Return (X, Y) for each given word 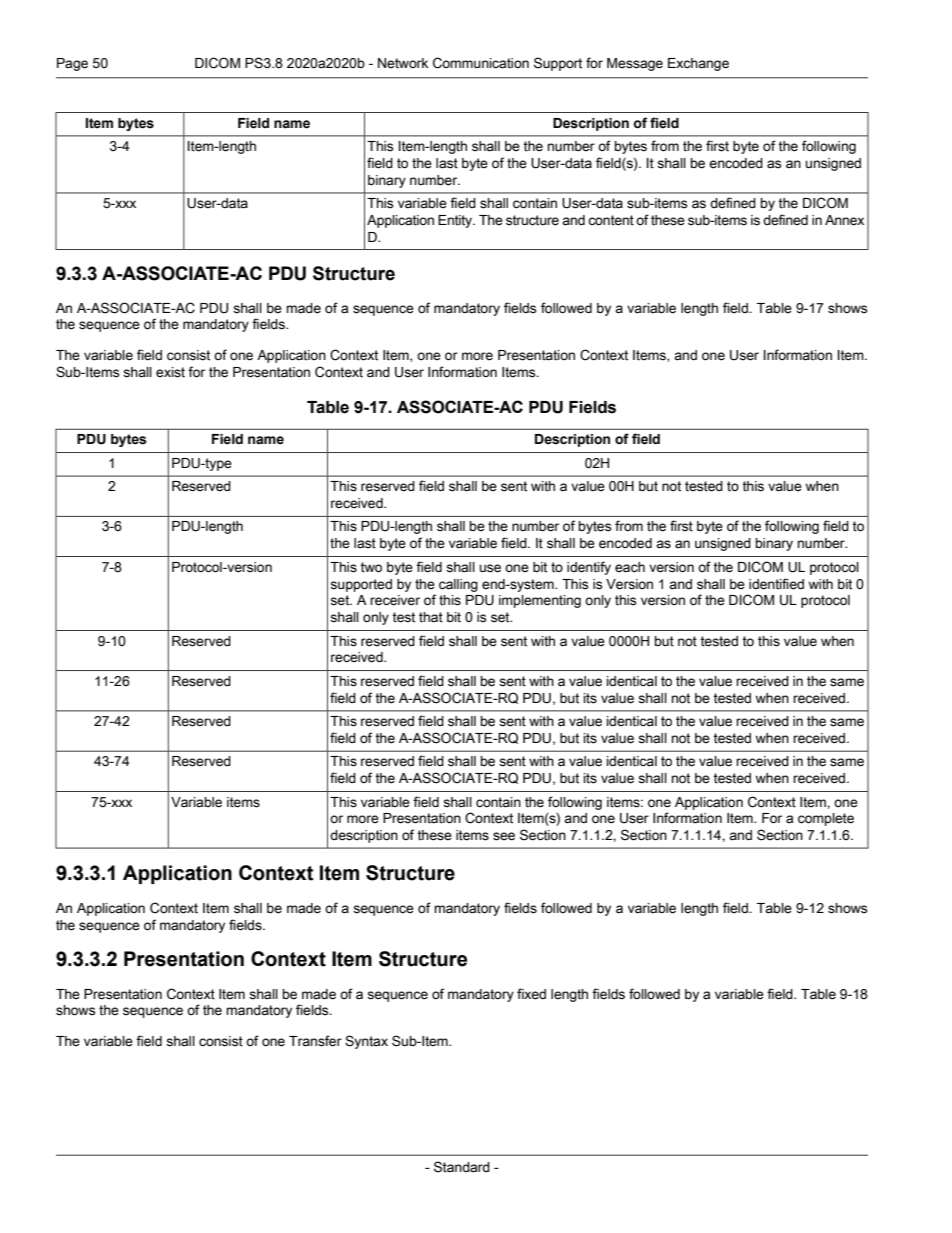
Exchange (698, 64)
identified (776, 584)
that (431, 617)
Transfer (315, 1041)
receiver (395, 600)
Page (72, 64)
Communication (481, 63)
